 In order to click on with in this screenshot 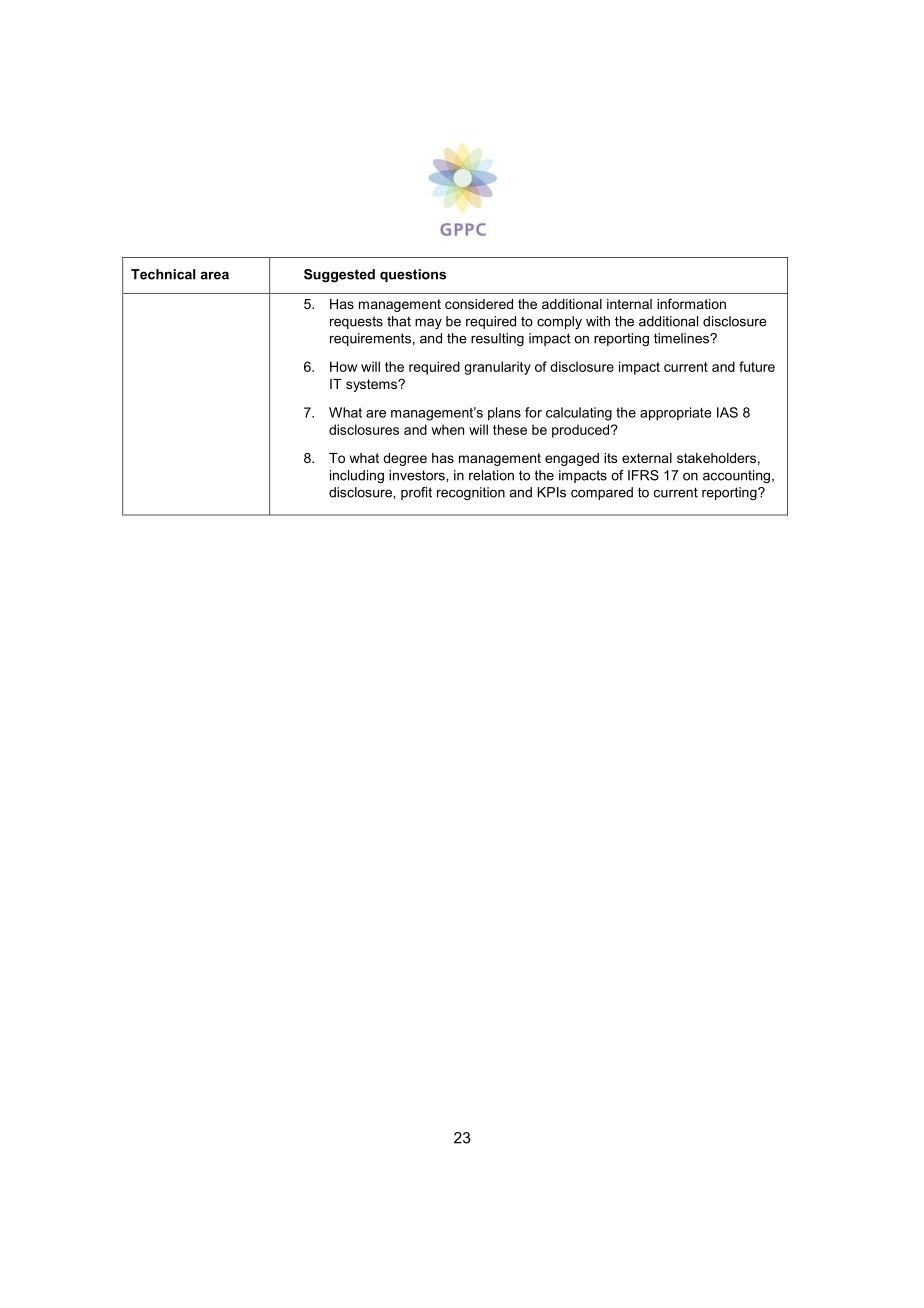, I will do `click(598, 321)`.
